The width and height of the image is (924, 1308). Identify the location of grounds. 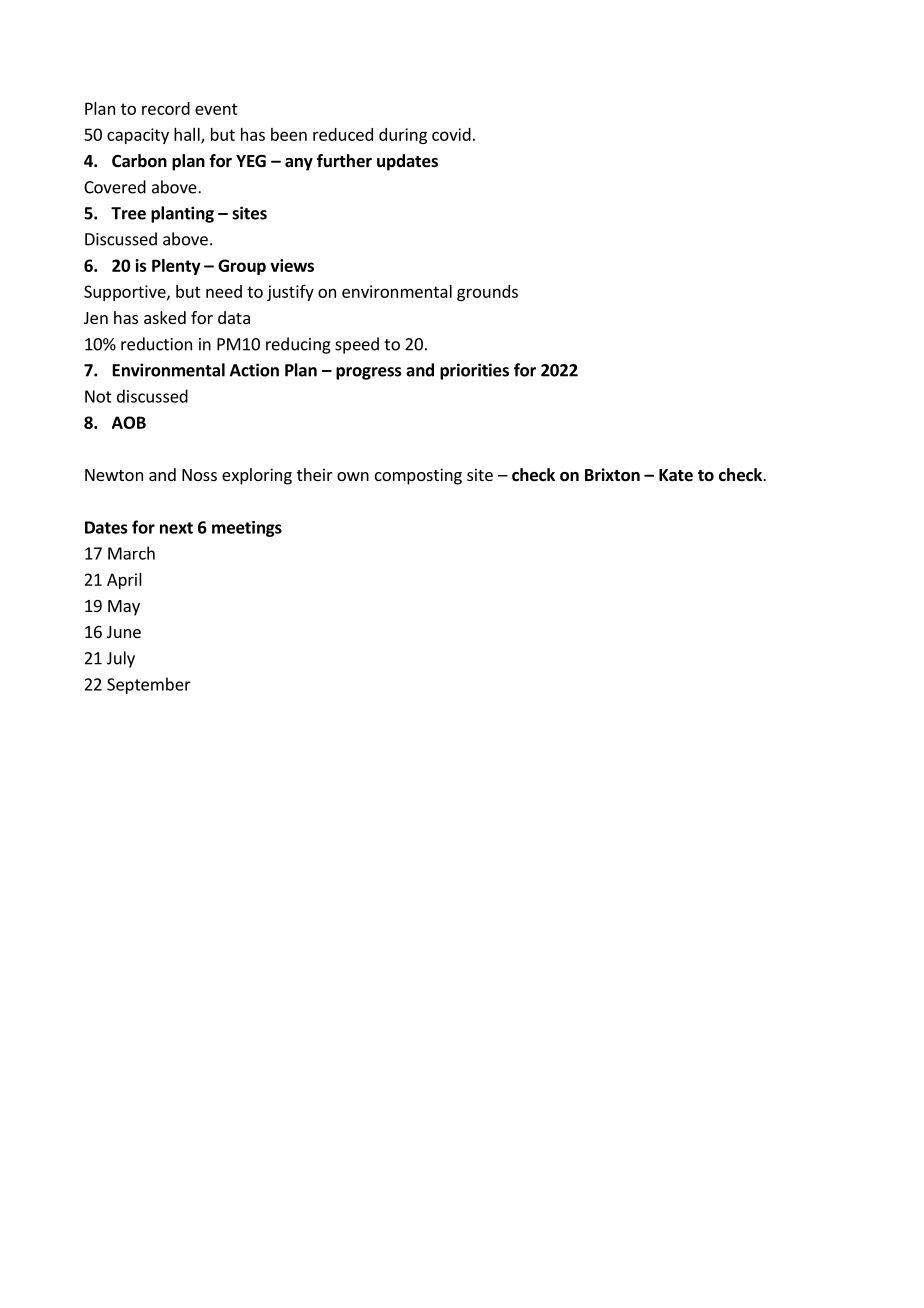
(487, 293).
